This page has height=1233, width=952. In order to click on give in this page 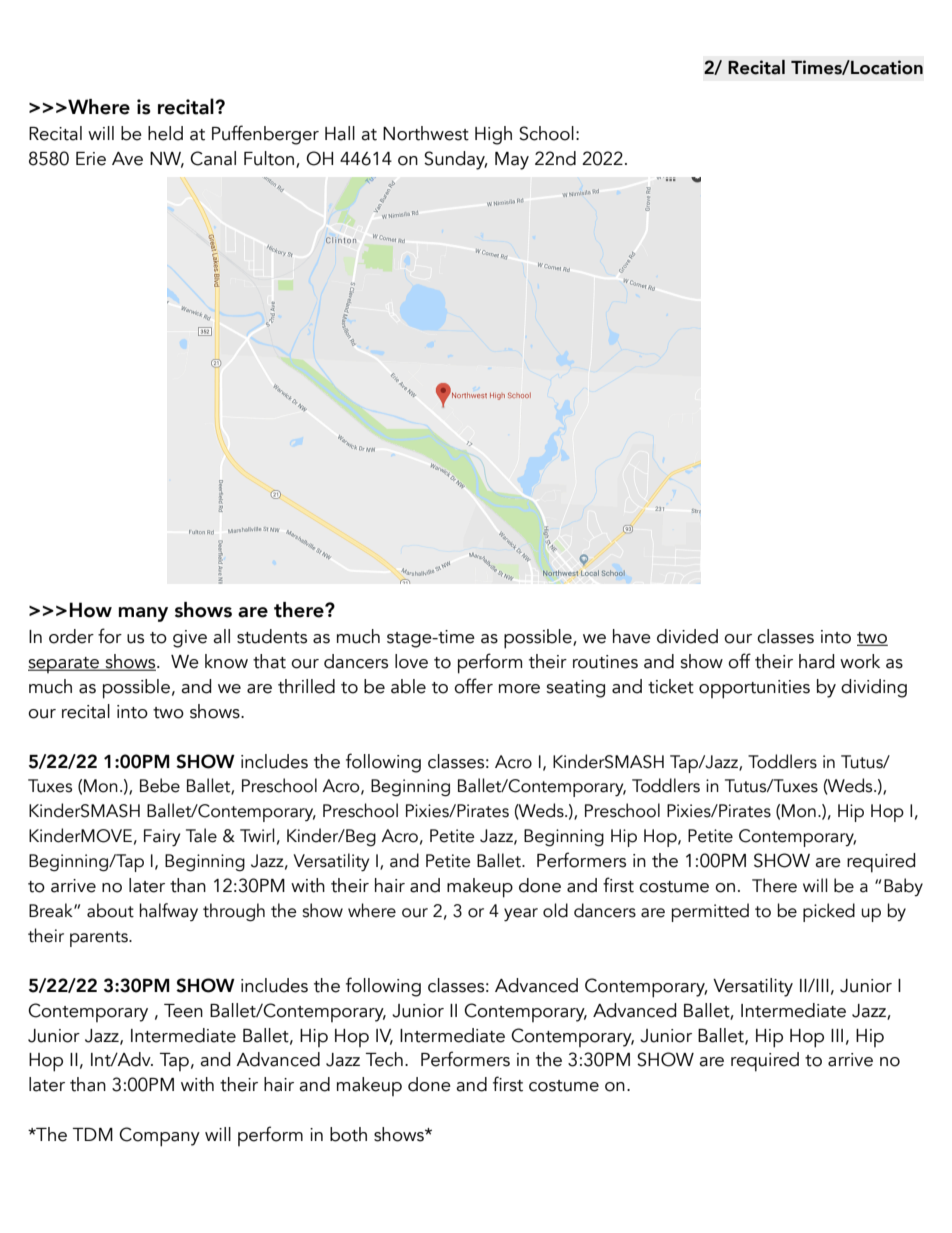, I will do `click(190, 639)`.
